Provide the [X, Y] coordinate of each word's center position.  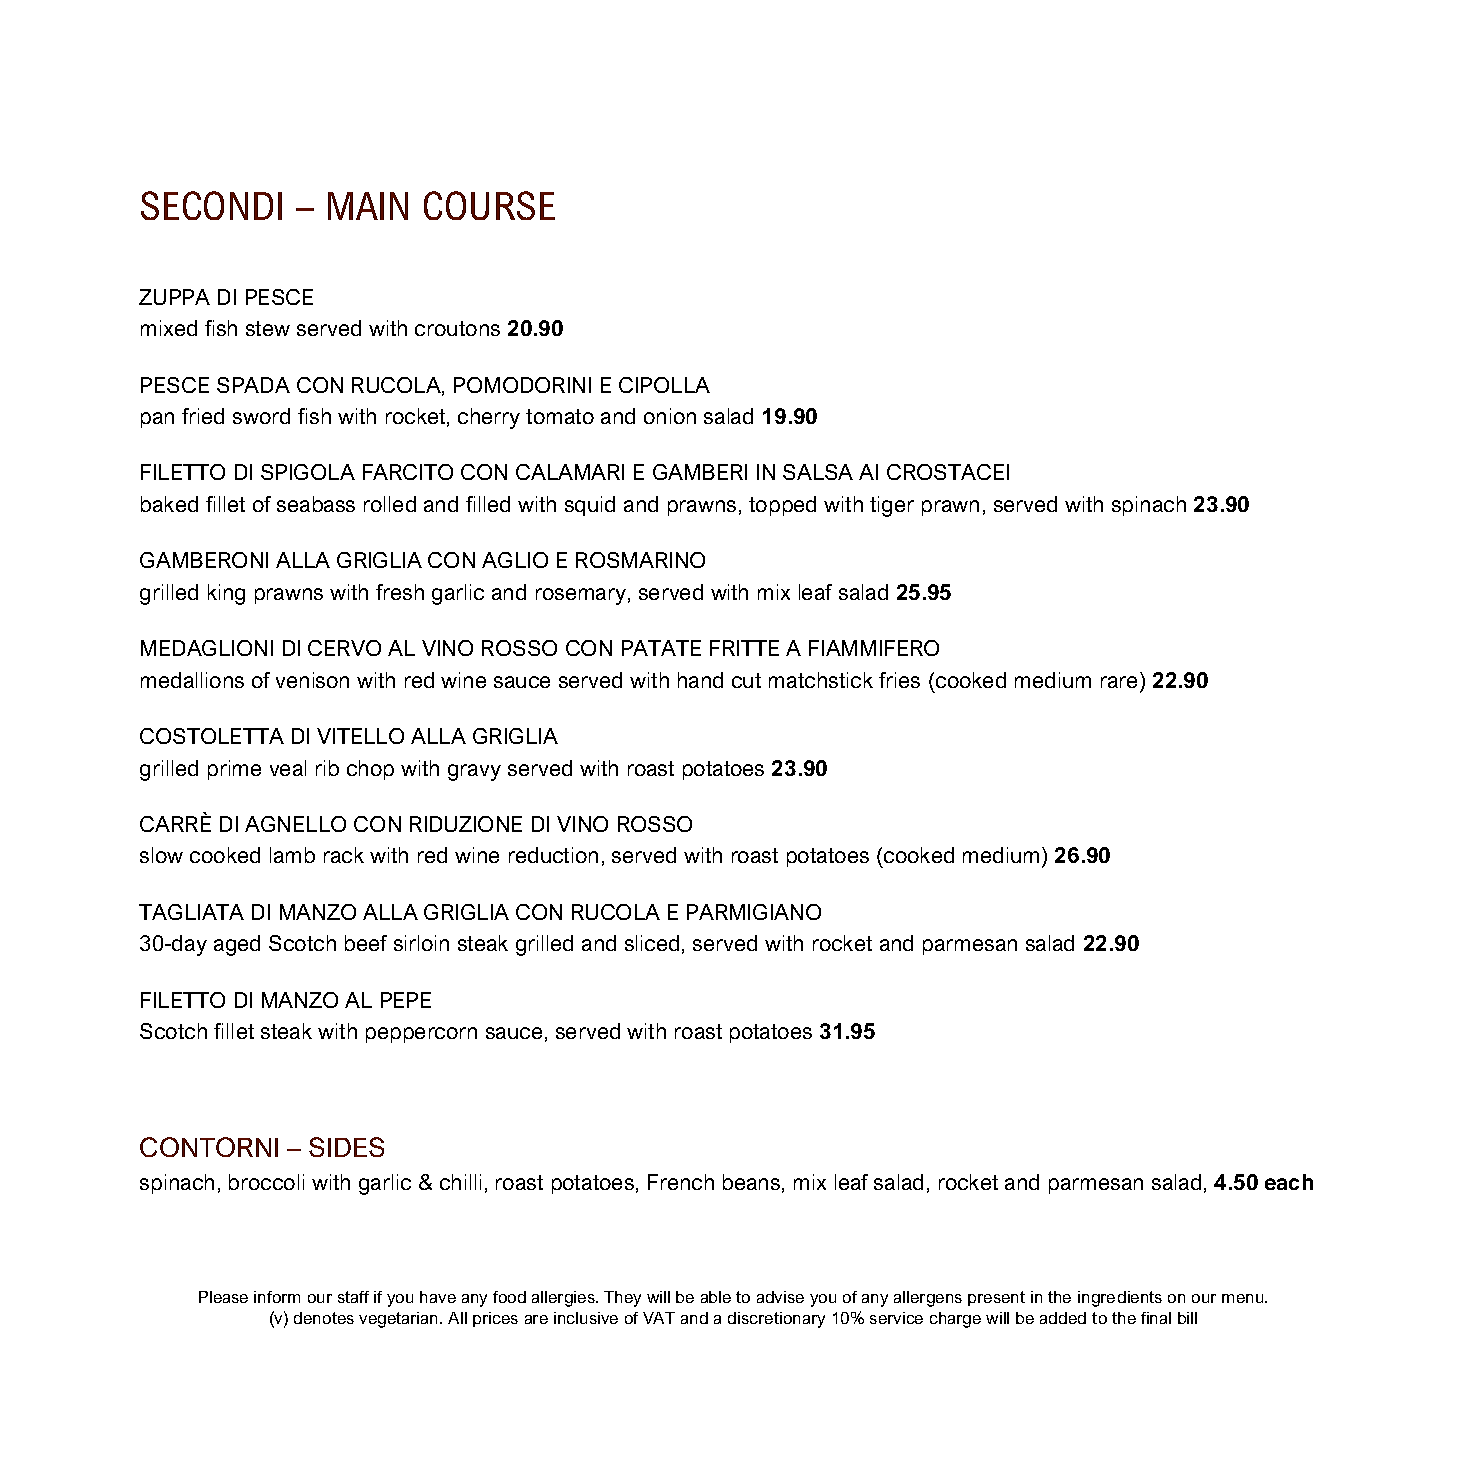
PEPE [406, 1000]
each [1289, 1182]
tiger [892, 506]
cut [746, 680]
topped [782, 506]
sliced [652, 943]
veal [288, 768]
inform [277, 1297]
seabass [316, 504]
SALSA [818, 472]
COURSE [489, 205]
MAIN [368, 206]
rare [1119, 682]
